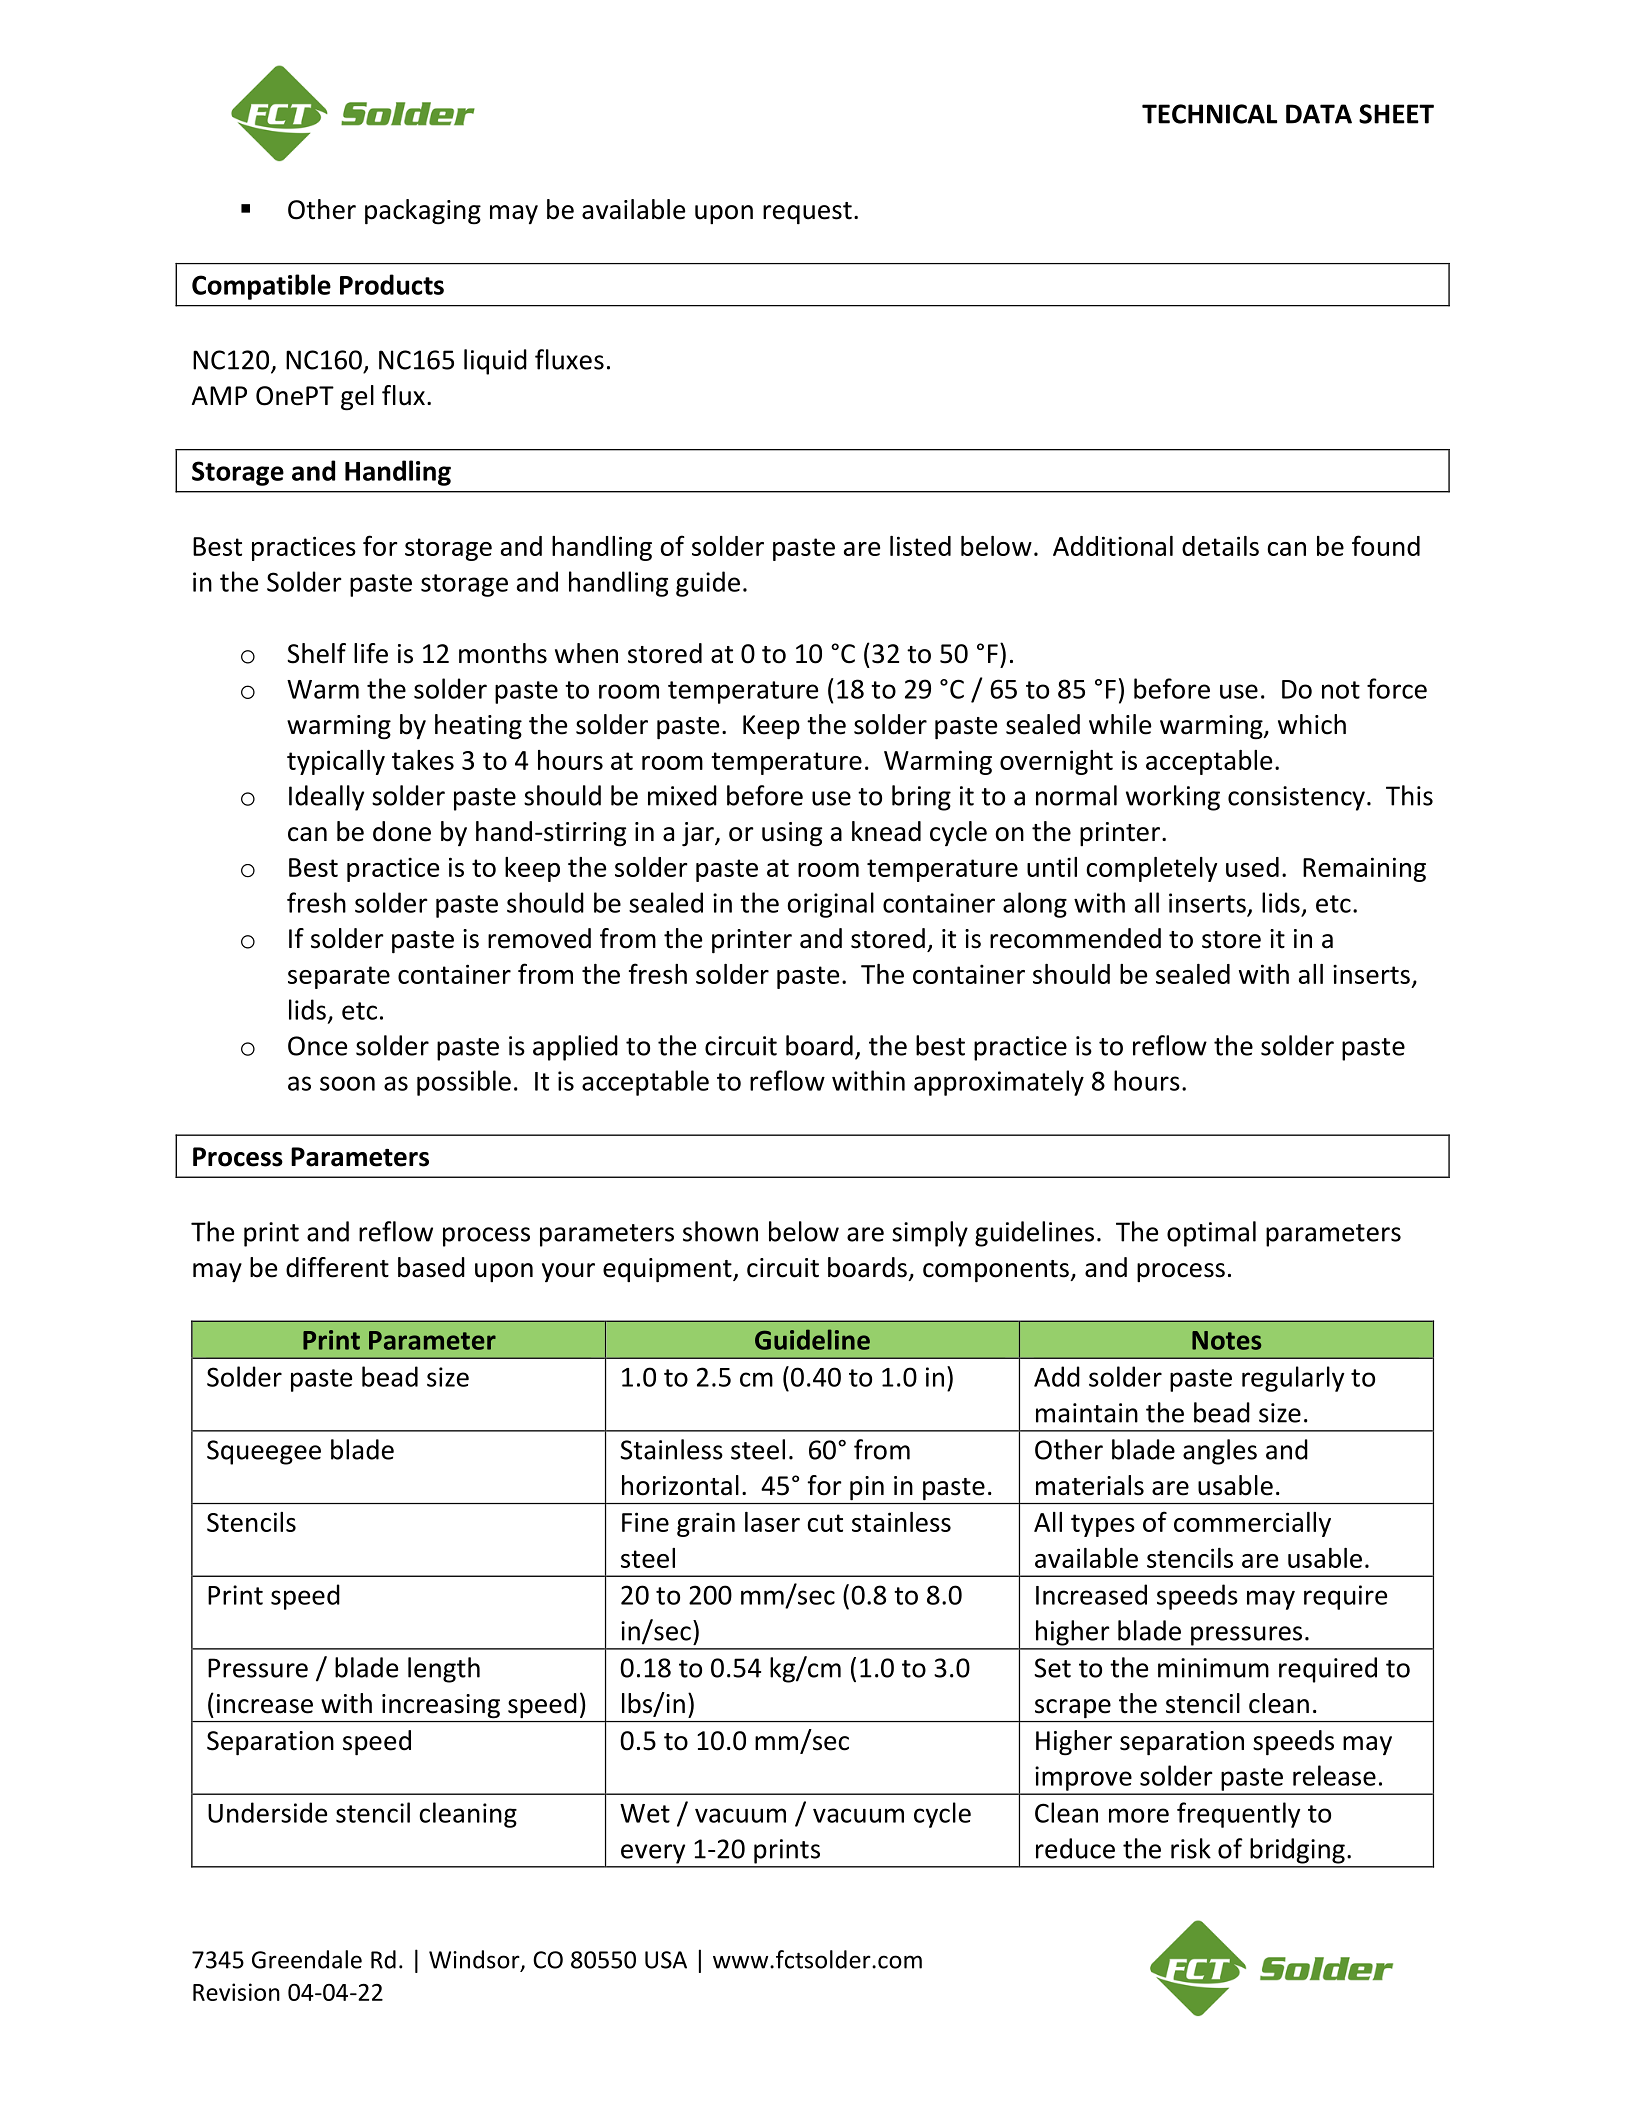 Image resolution: width=1625 pixels, height=2103 pixels. What do you see at coordinates (307, 1959) in the screenshot?
I see `Greendale` at bounding box center [307, 1959].
